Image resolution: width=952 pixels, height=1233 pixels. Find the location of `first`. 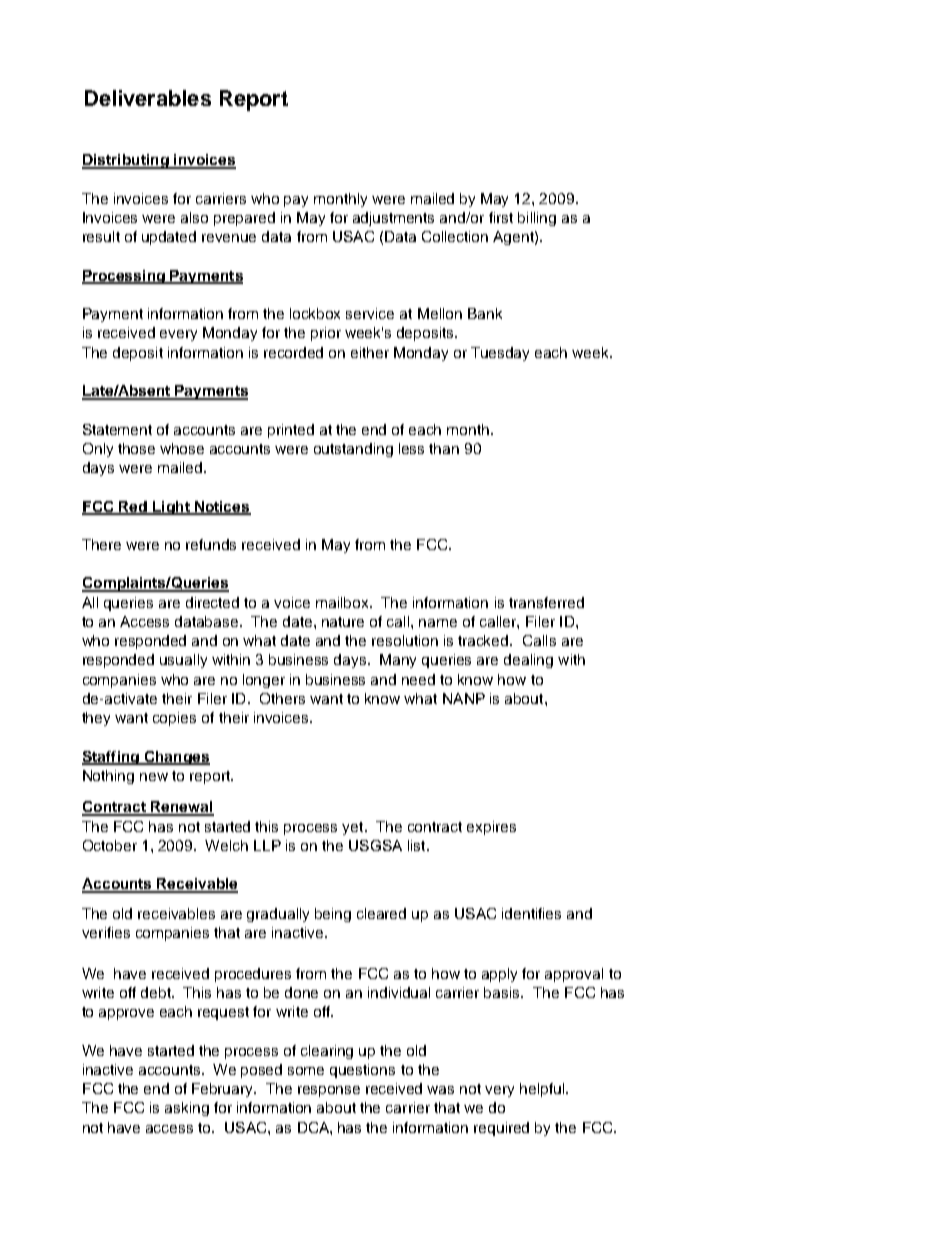

first is located at coordinates (501, 217).
